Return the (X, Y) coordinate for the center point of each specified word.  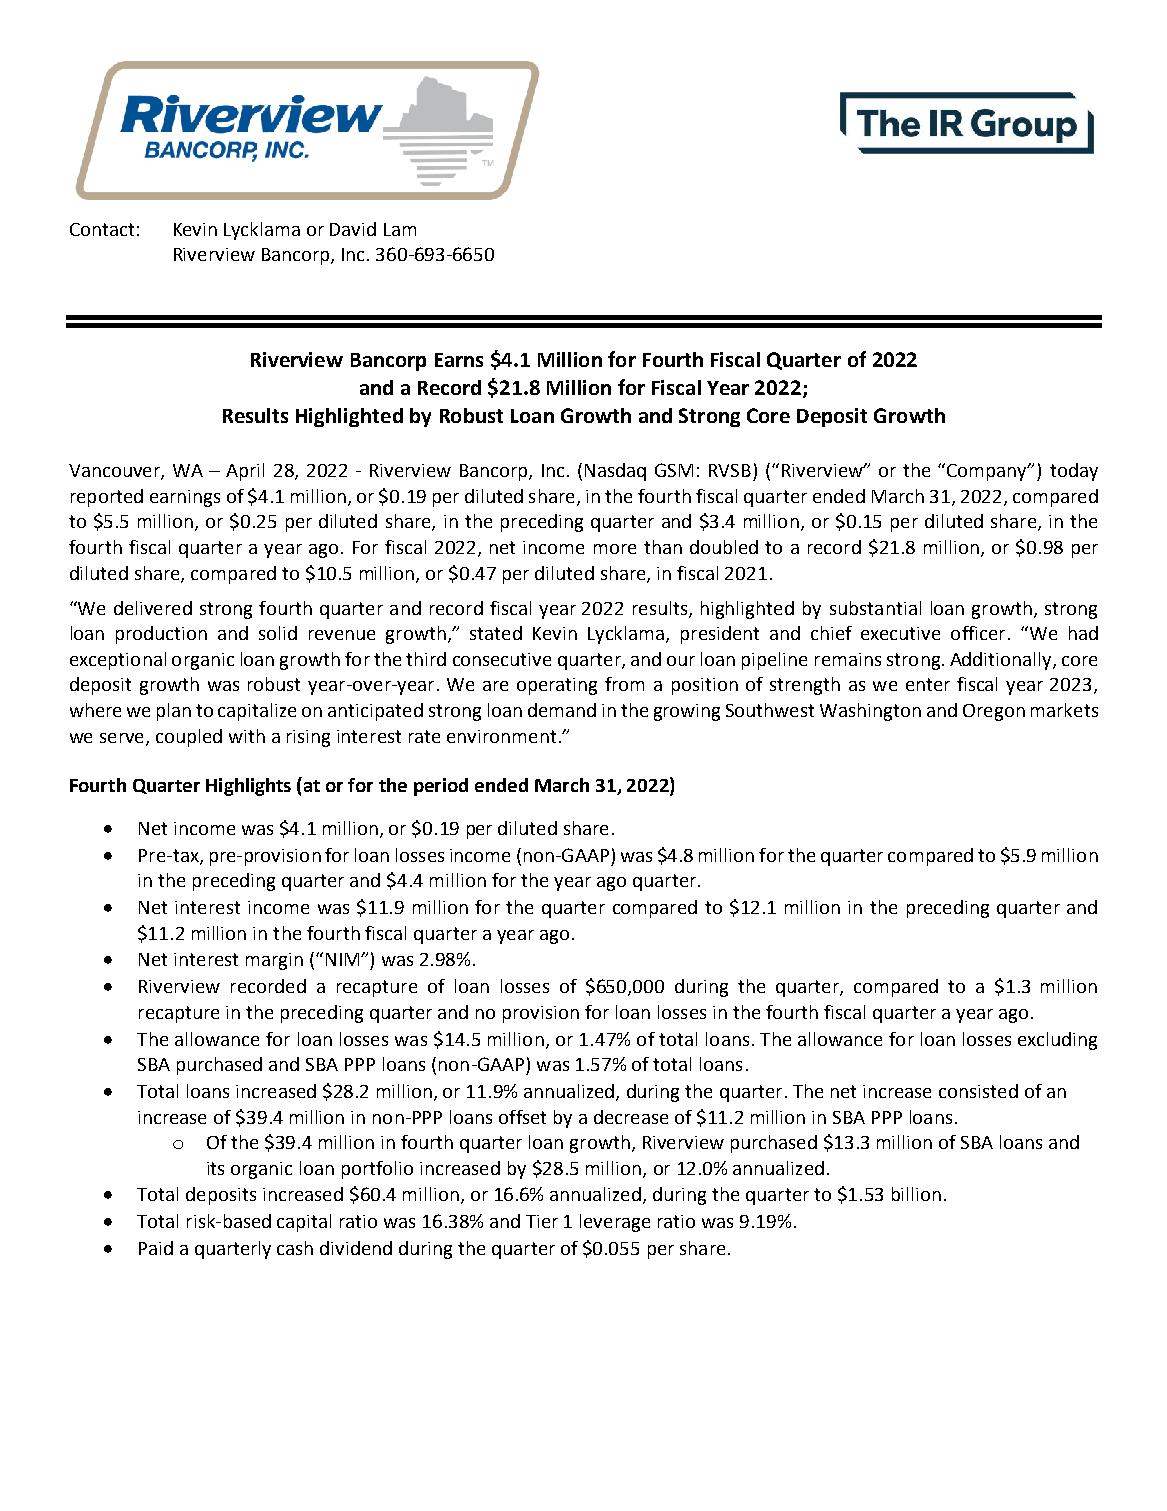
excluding (1057, 1041)
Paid (156, 1248)
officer (978, 633)
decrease (631, 1117)
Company (988, 472)
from (624, 684)
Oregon (994, 712)
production (161, 635)
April (245, 472)
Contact (102, 229)
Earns (459, 360)
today (1074, 472)
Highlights (248, 787)
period (441, 787)
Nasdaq (615, 472)
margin (274, 961)
